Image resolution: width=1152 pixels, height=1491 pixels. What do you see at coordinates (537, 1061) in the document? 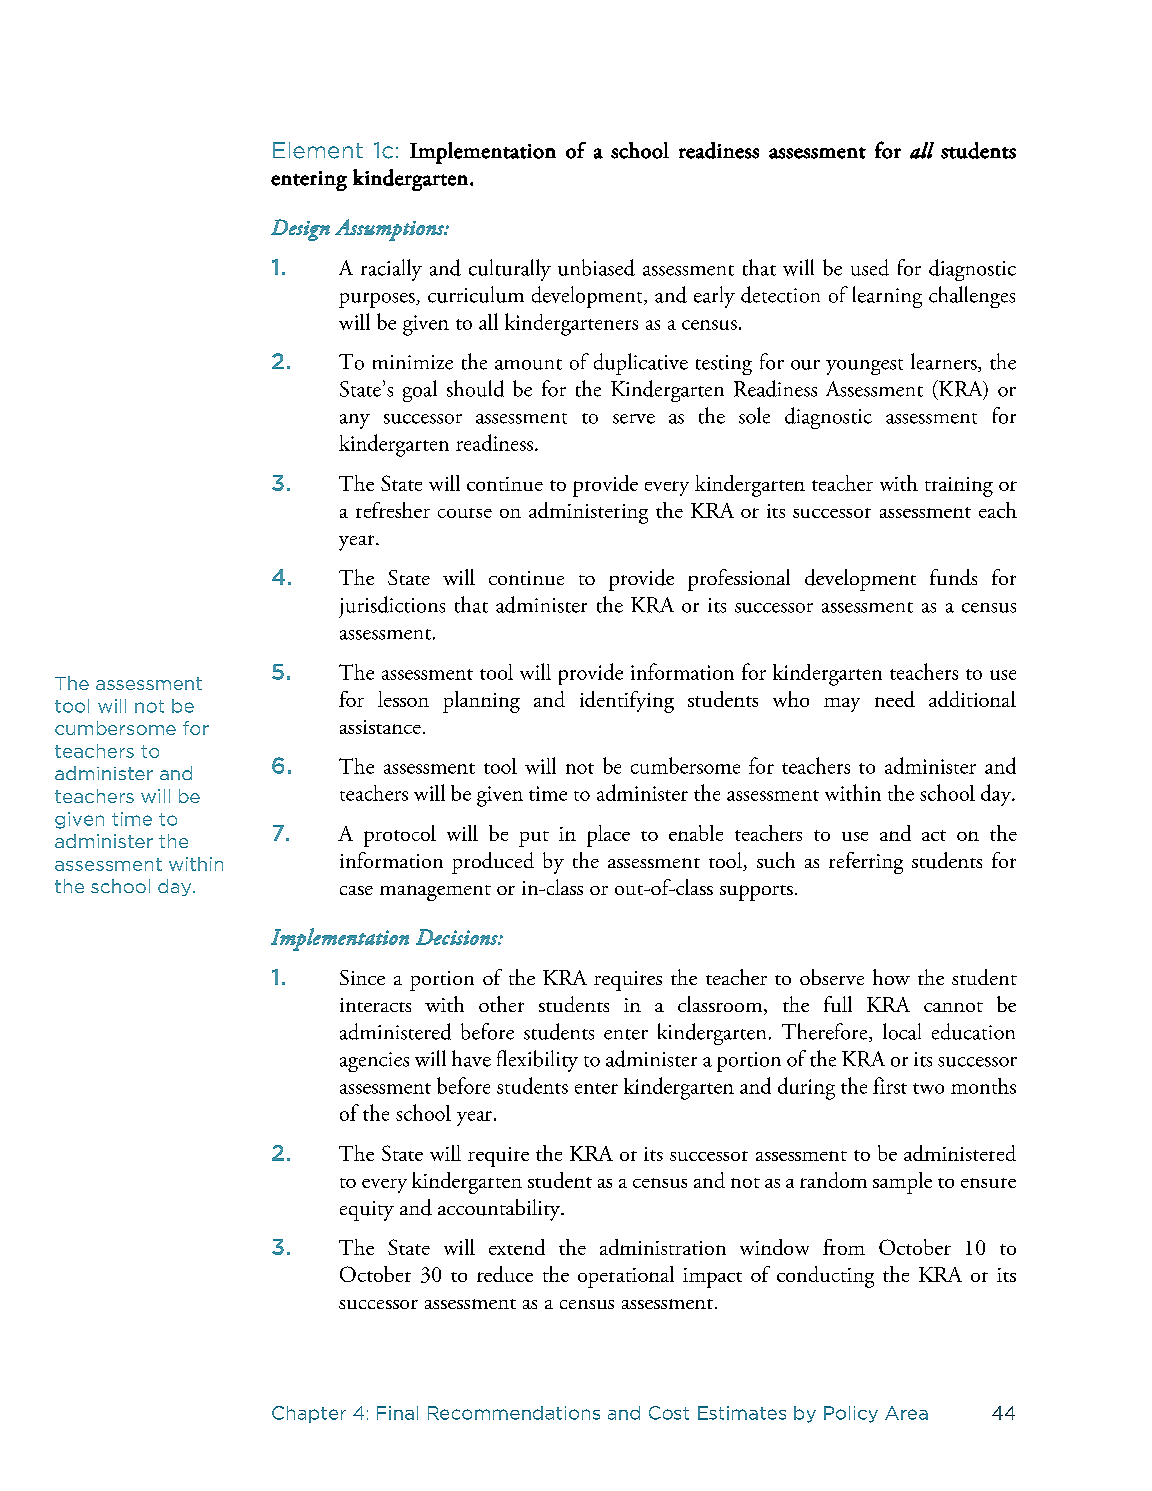
I see `flexibility` at bounding box center [537, 1061].
